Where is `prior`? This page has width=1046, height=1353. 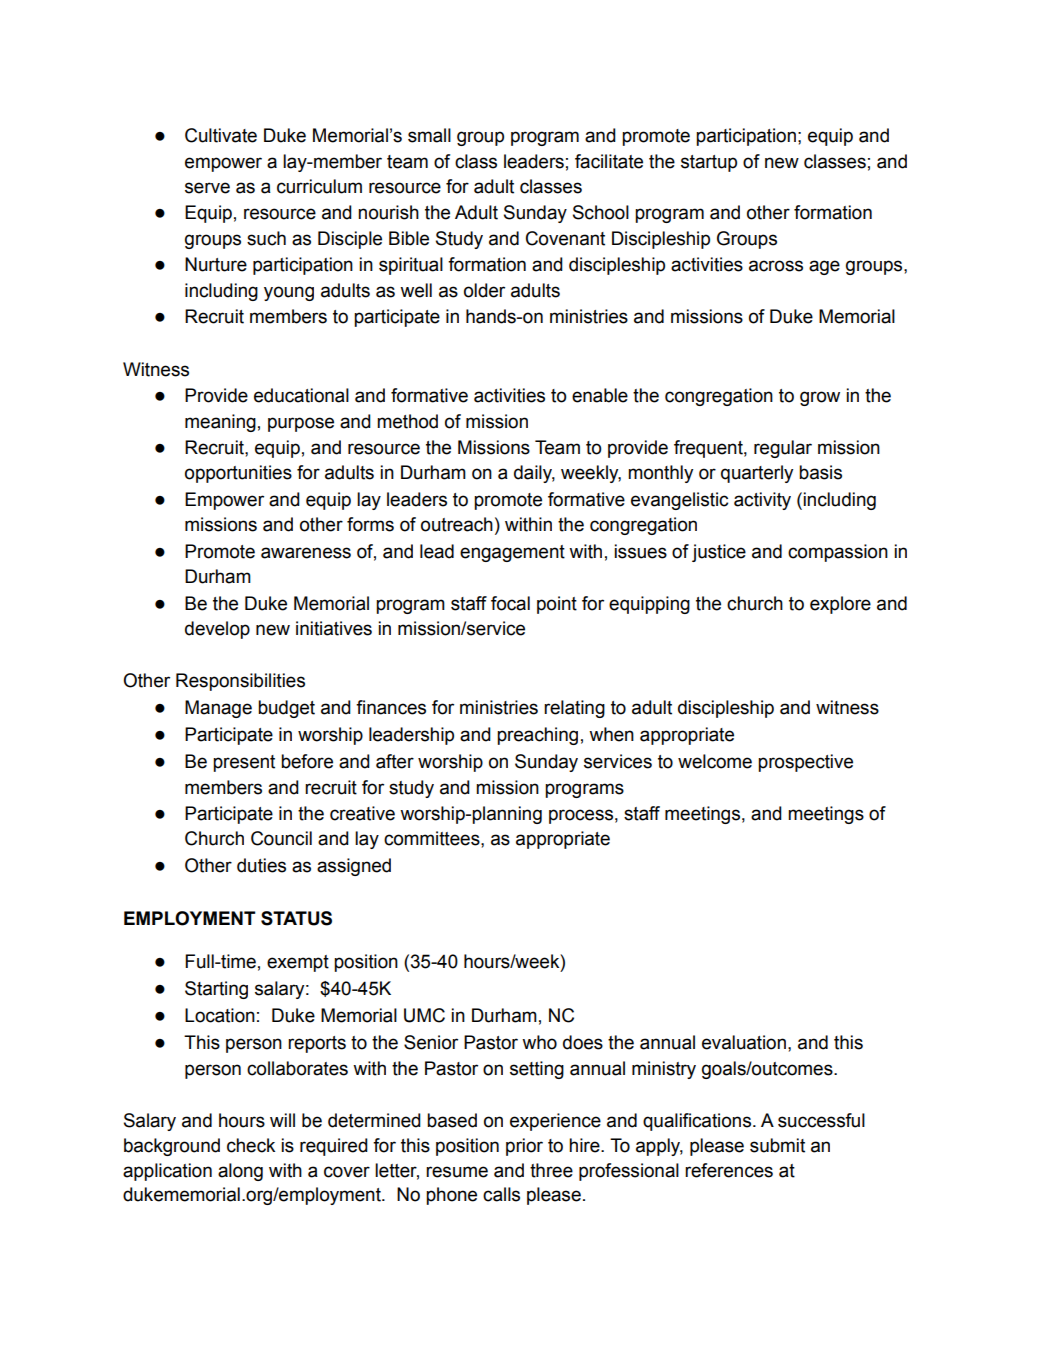
prior is located at coordinates (524, 1147).
